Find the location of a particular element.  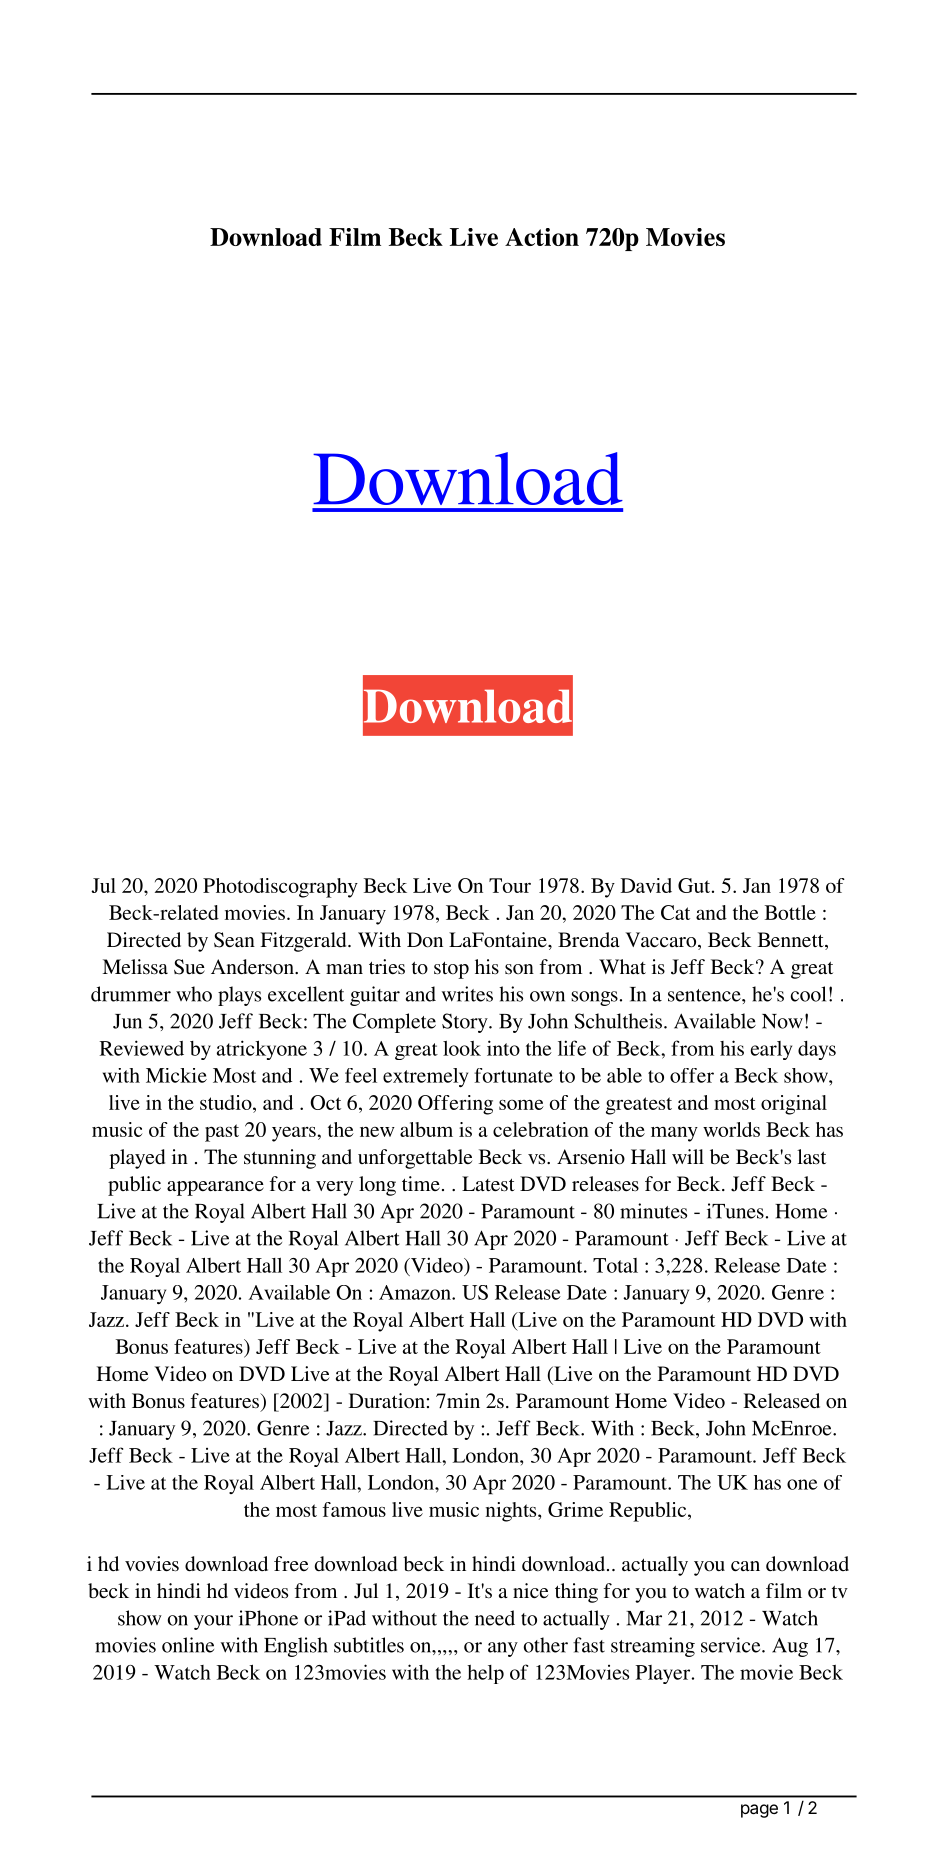

Gut is located at coordinates (695, 885).
